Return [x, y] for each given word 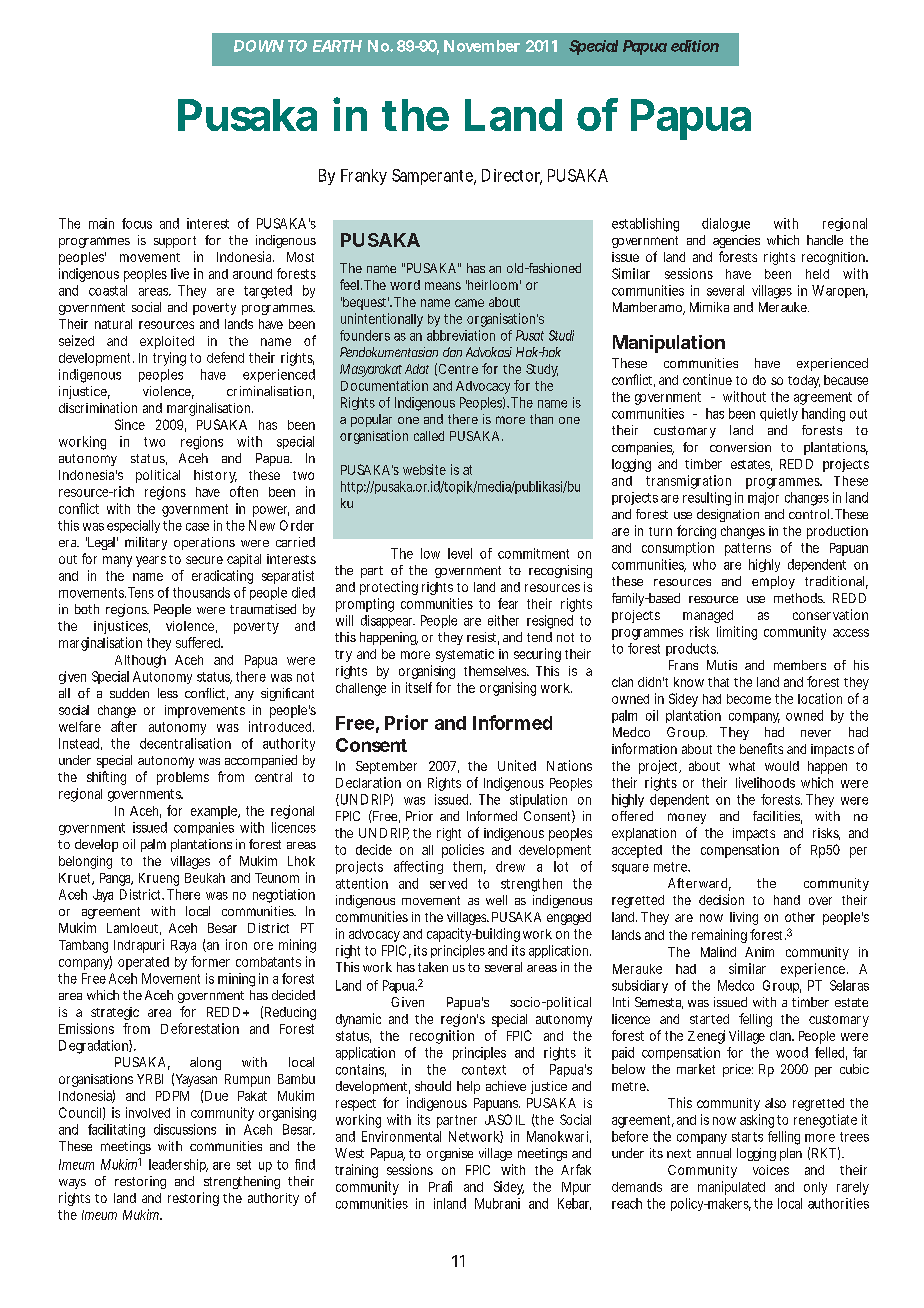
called [429, 436]
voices [771, 1170]
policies [463, 851]
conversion [740, 447]
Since [130, 424]
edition [695, 46]
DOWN [259, 46]
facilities [777, 817]
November [482, 46]
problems [183, 778]
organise [450, 1154]
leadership [178, 1165]
